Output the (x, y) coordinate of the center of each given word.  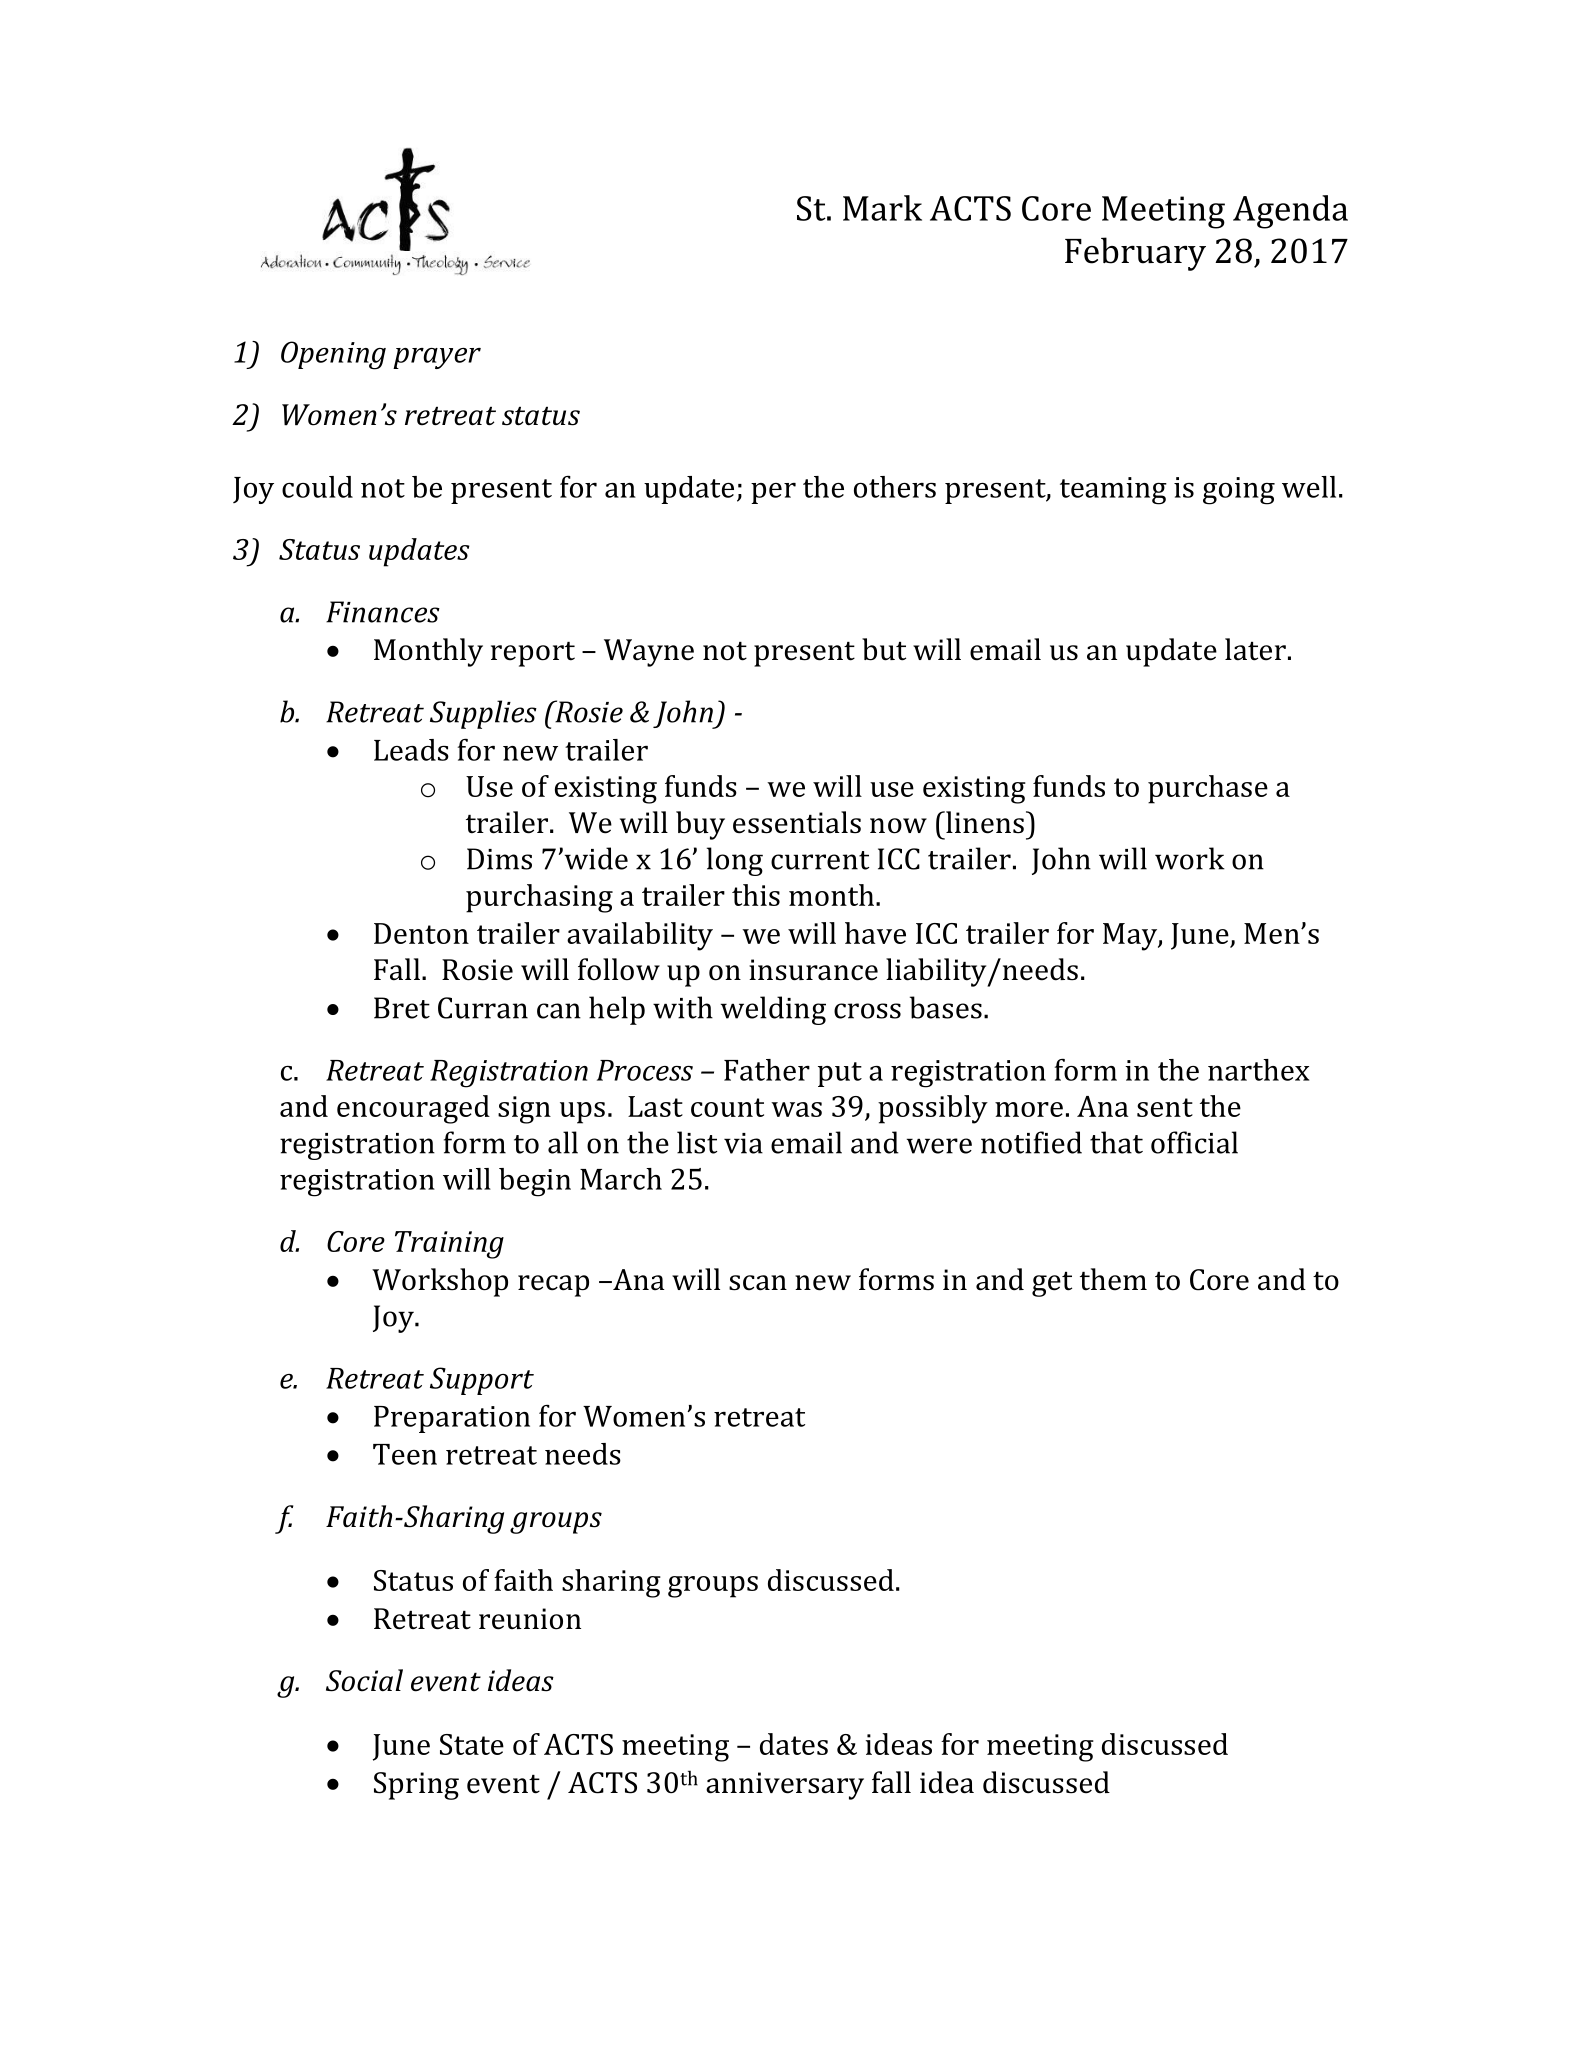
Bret (402, 1008)
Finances (383, 612)
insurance (813, 970)
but (884, 649)
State (472, 1744)
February (1135, 254)
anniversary (785, 1786)
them (1113, 1279)
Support (482, 1381)
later (1255, 649)
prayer (437, 358)
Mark (882, 208)
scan (758, 1283)
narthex (1258, 1070)
